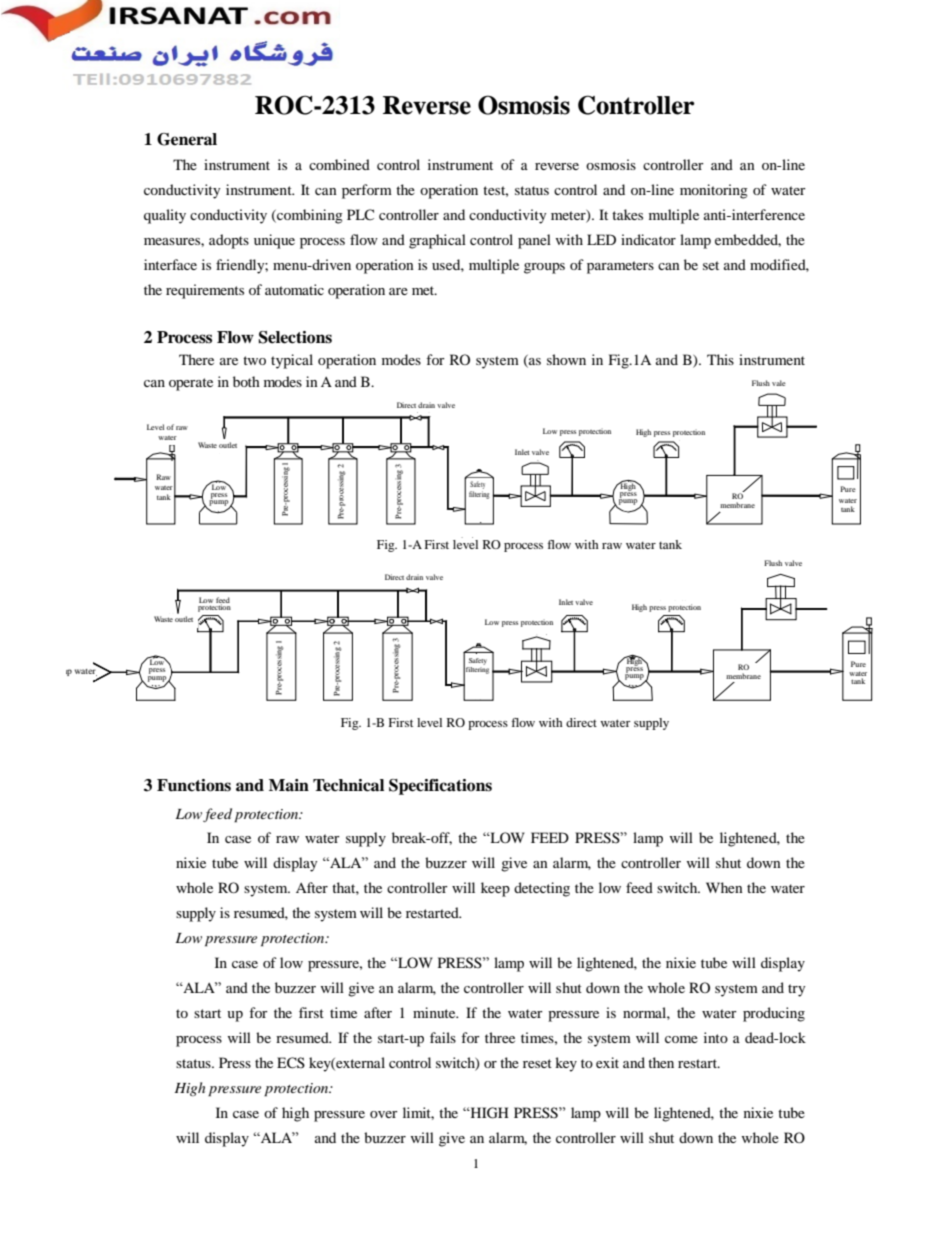 This screenshot has height=1233, width=952. I want to click on vale, so click(779, 383).
